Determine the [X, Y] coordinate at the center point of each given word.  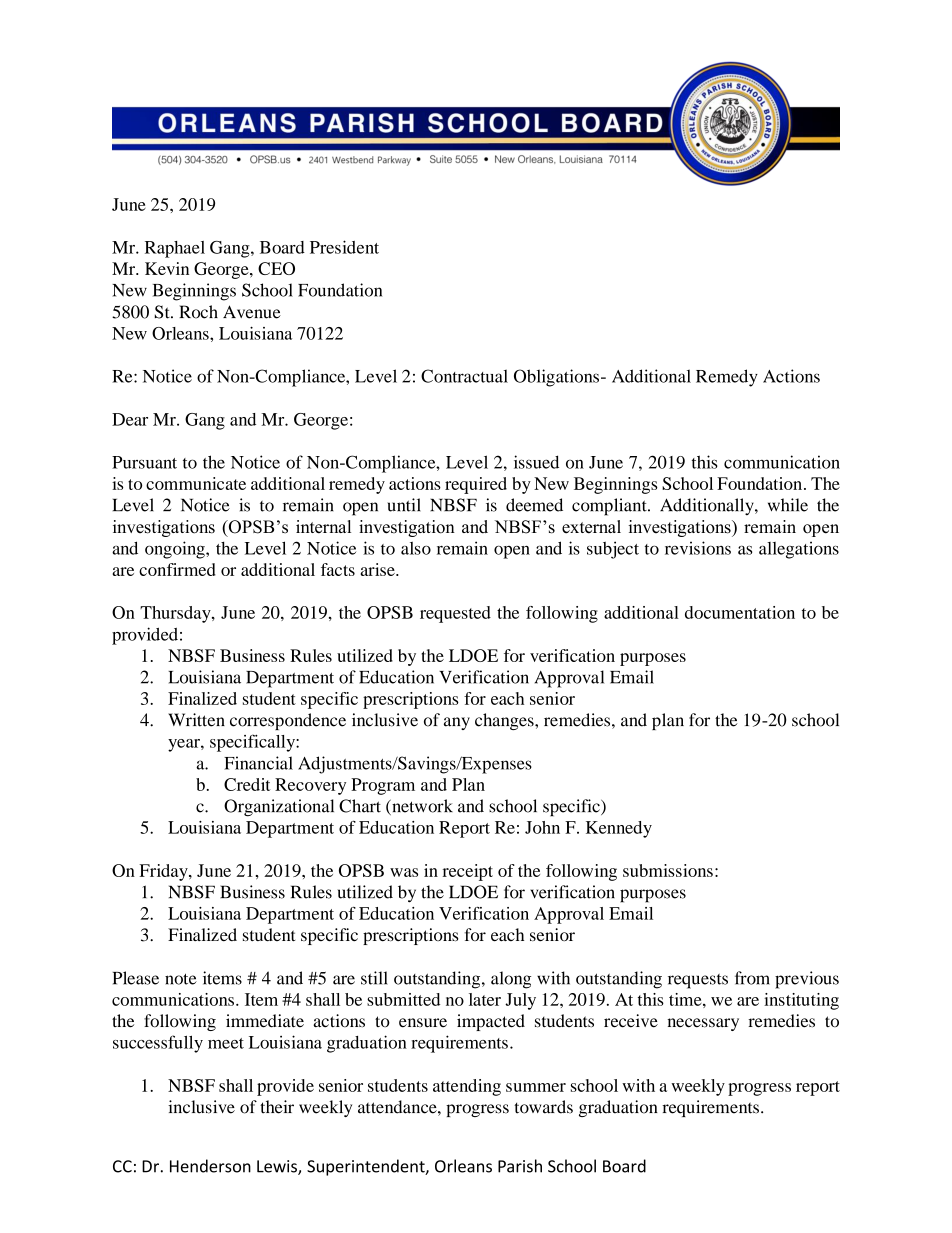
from [752, 978]
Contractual [464, 376]
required [476, 485]
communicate [196, 483]
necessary [703, 1024]
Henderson [210, 1166]
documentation [740, 612]
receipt [468, 872]
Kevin [167, 268]
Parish [520, 1166]
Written [196, 720]
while [788, 505]
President [344, 247]
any [457, 723]
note [181, 979]
